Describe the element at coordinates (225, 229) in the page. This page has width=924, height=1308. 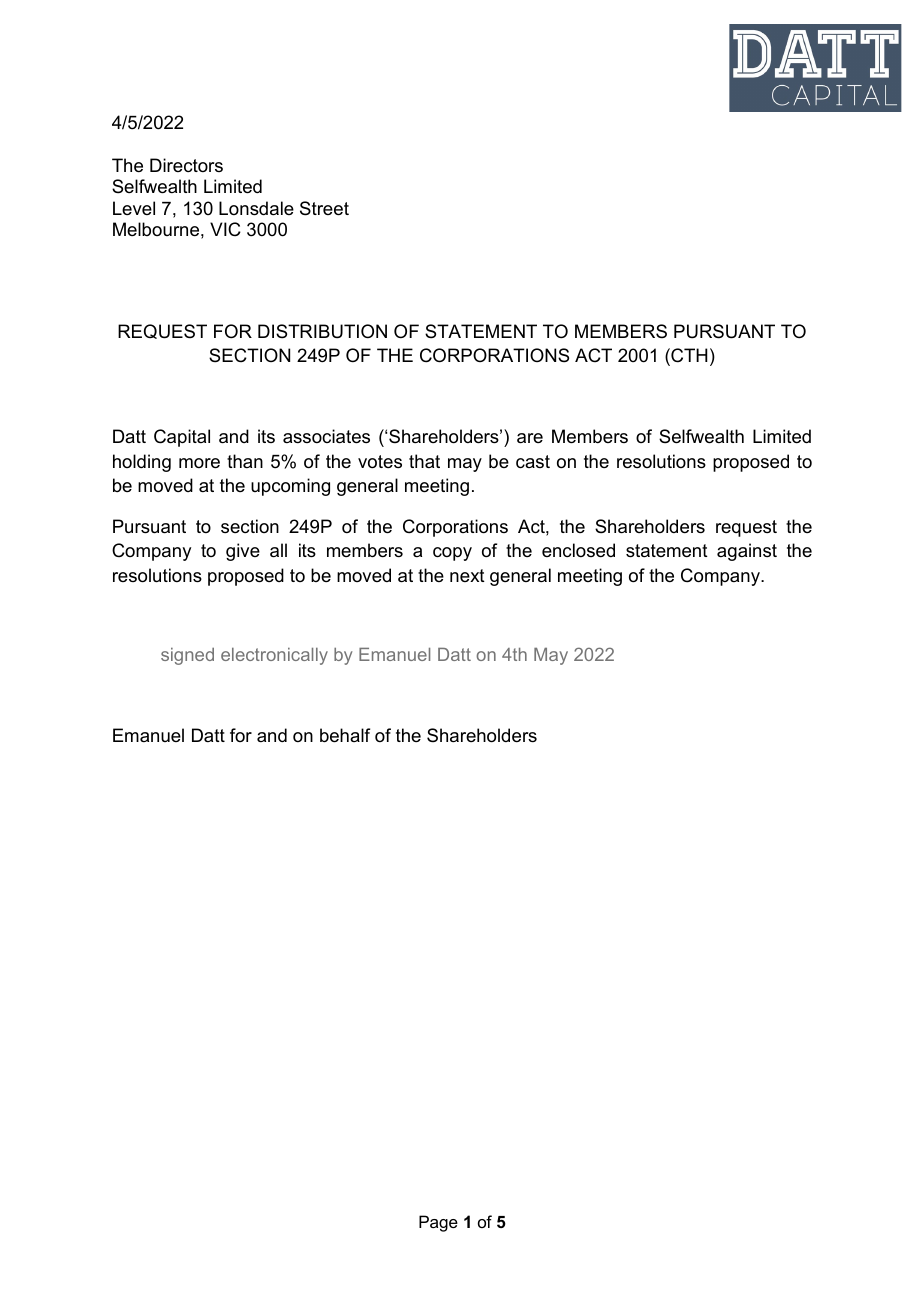
I see `VIC` at that location.
